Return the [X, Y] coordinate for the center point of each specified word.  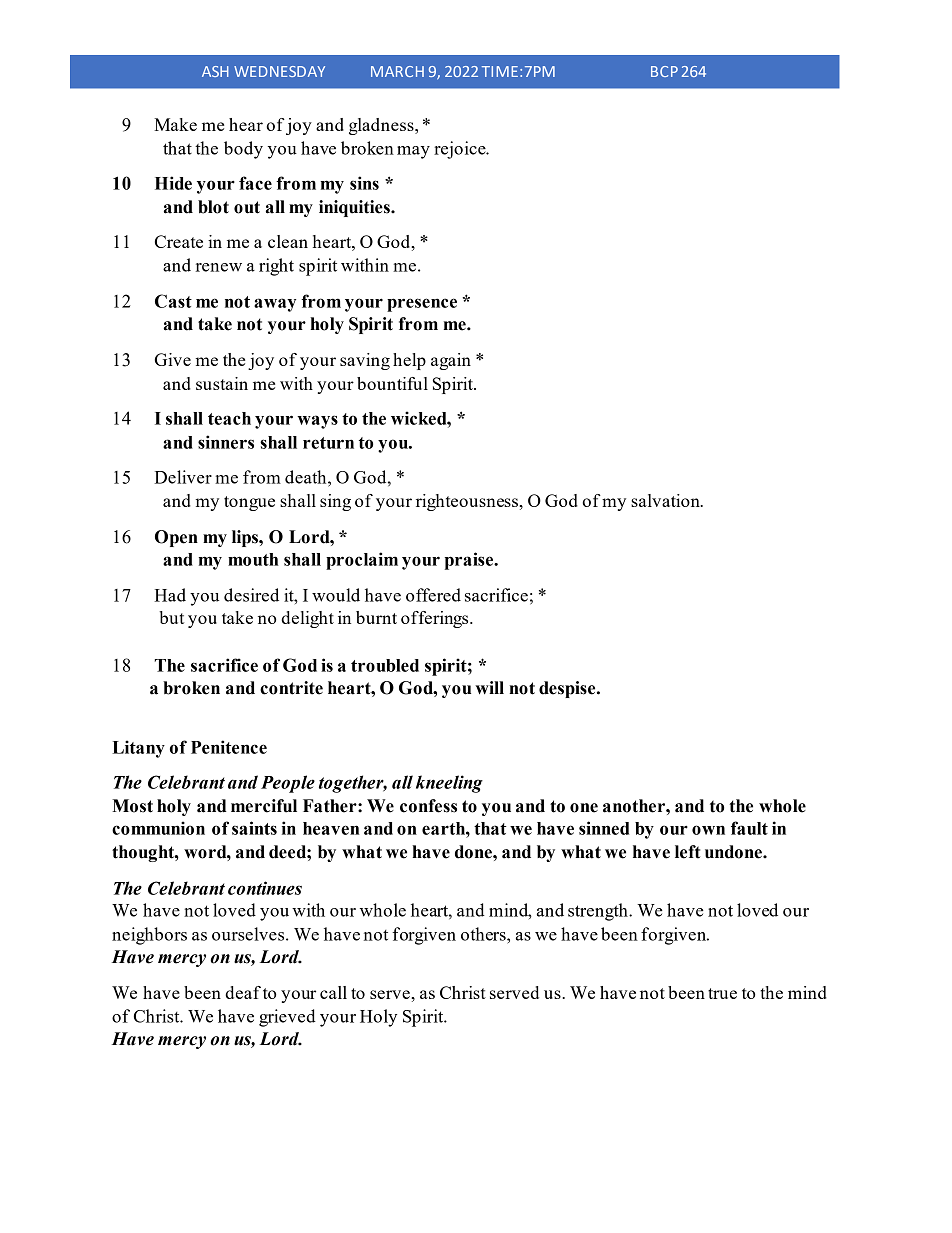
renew [219, 267]
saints [254, 828]
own [708, 830]
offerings [436, 619]
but [171, 617]
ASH [215, 71]
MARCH [397, 71]
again [451, 361]
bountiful [392, 383]
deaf [243, 992]
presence [422, 305]
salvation [666, 500]
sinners [226, 442]
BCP [664, 71]
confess [428, 806]
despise [568, 689]
